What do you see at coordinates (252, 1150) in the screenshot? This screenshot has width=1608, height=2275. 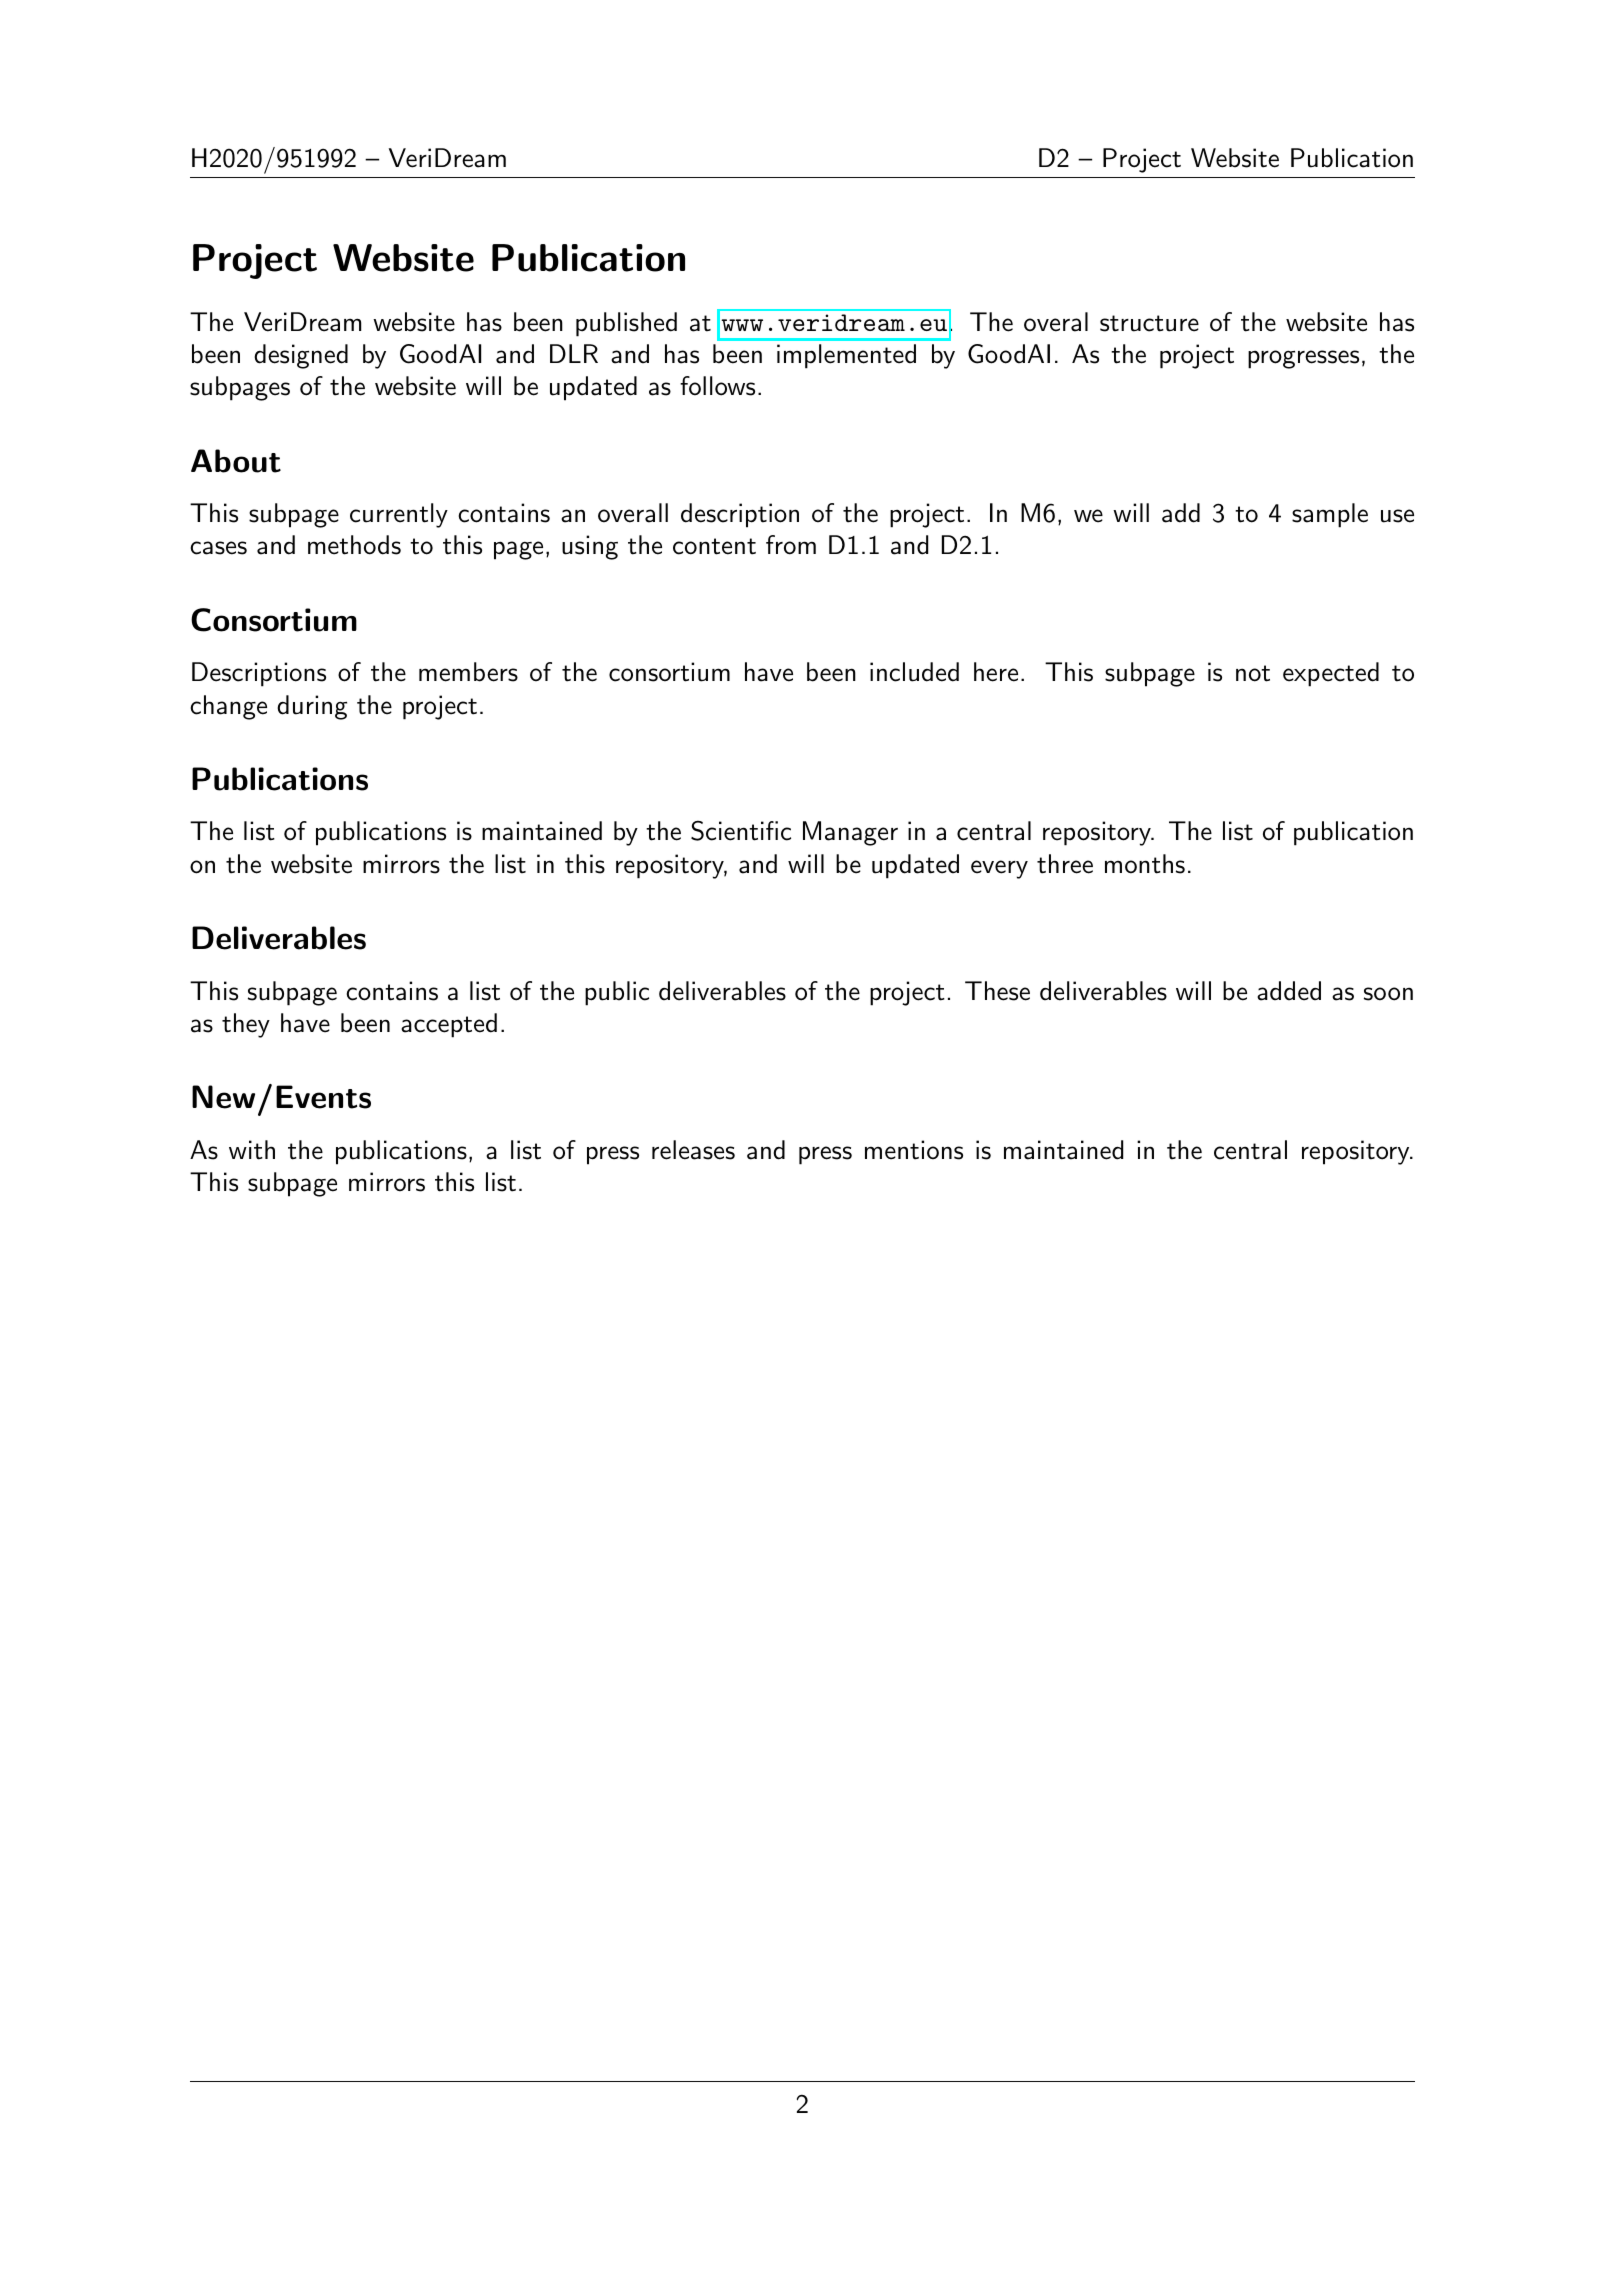 I see `with` at bounding box center [252, 1150].
